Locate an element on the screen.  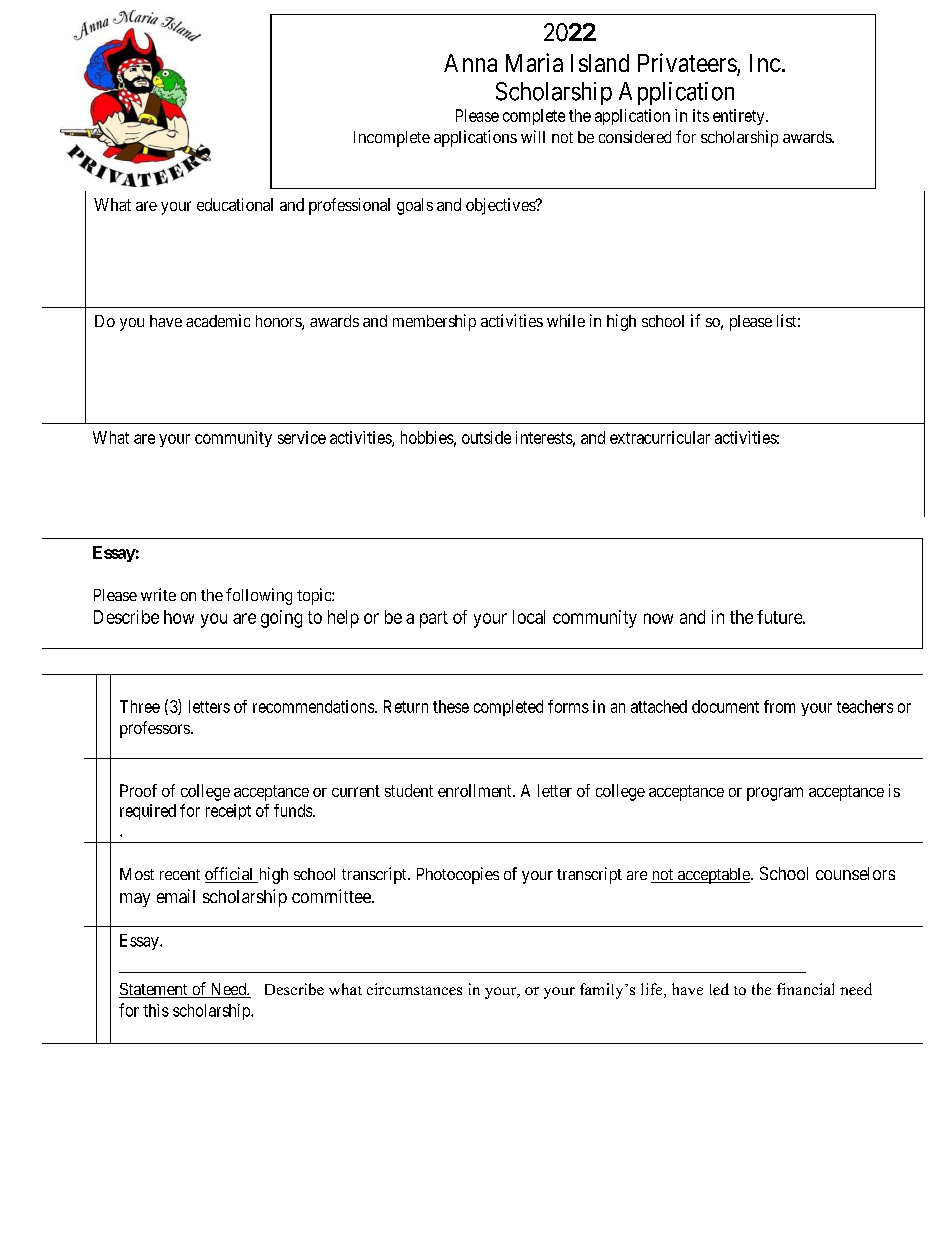
extracurricular is located at coordinates (660, 437).
